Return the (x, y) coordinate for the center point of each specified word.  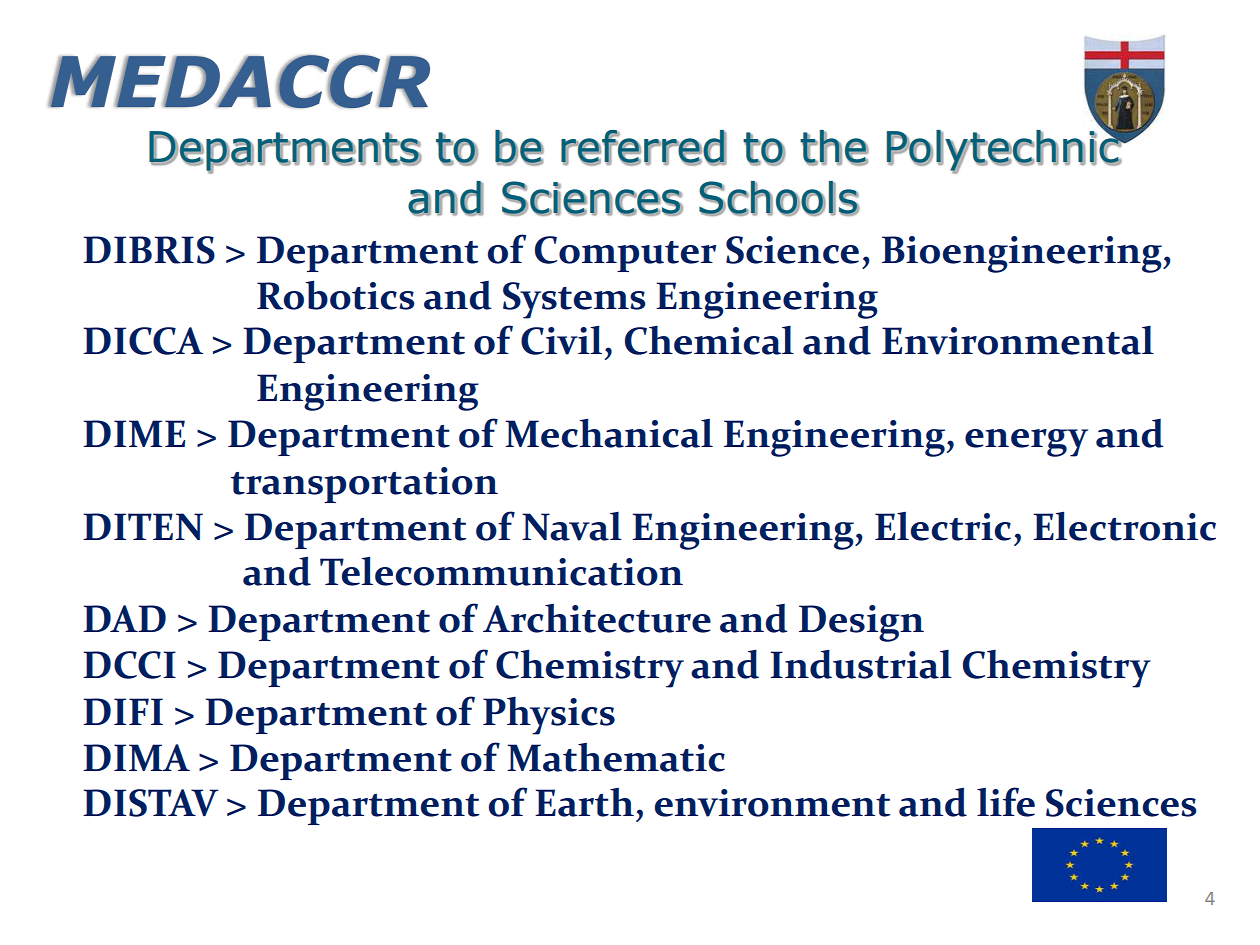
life (1006, 802)
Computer (625, 254)
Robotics (336, 295)
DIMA (136, 757)
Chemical (709, 340)
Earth (584, 802)
